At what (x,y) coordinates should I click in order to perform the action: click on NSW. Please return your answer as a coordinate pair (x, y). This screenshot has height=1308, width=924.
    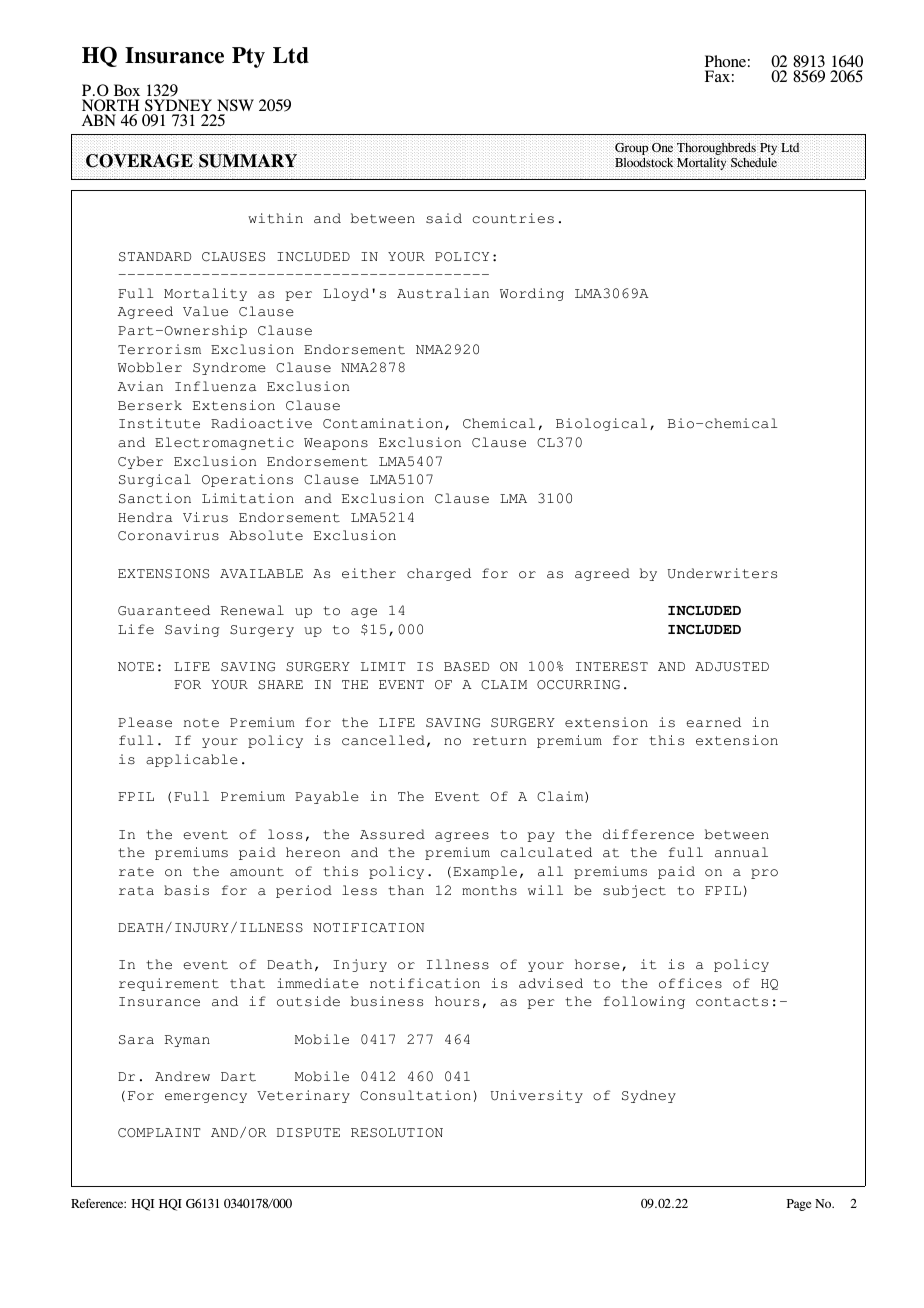
    Looking at the image, I should click on (235, 107).
